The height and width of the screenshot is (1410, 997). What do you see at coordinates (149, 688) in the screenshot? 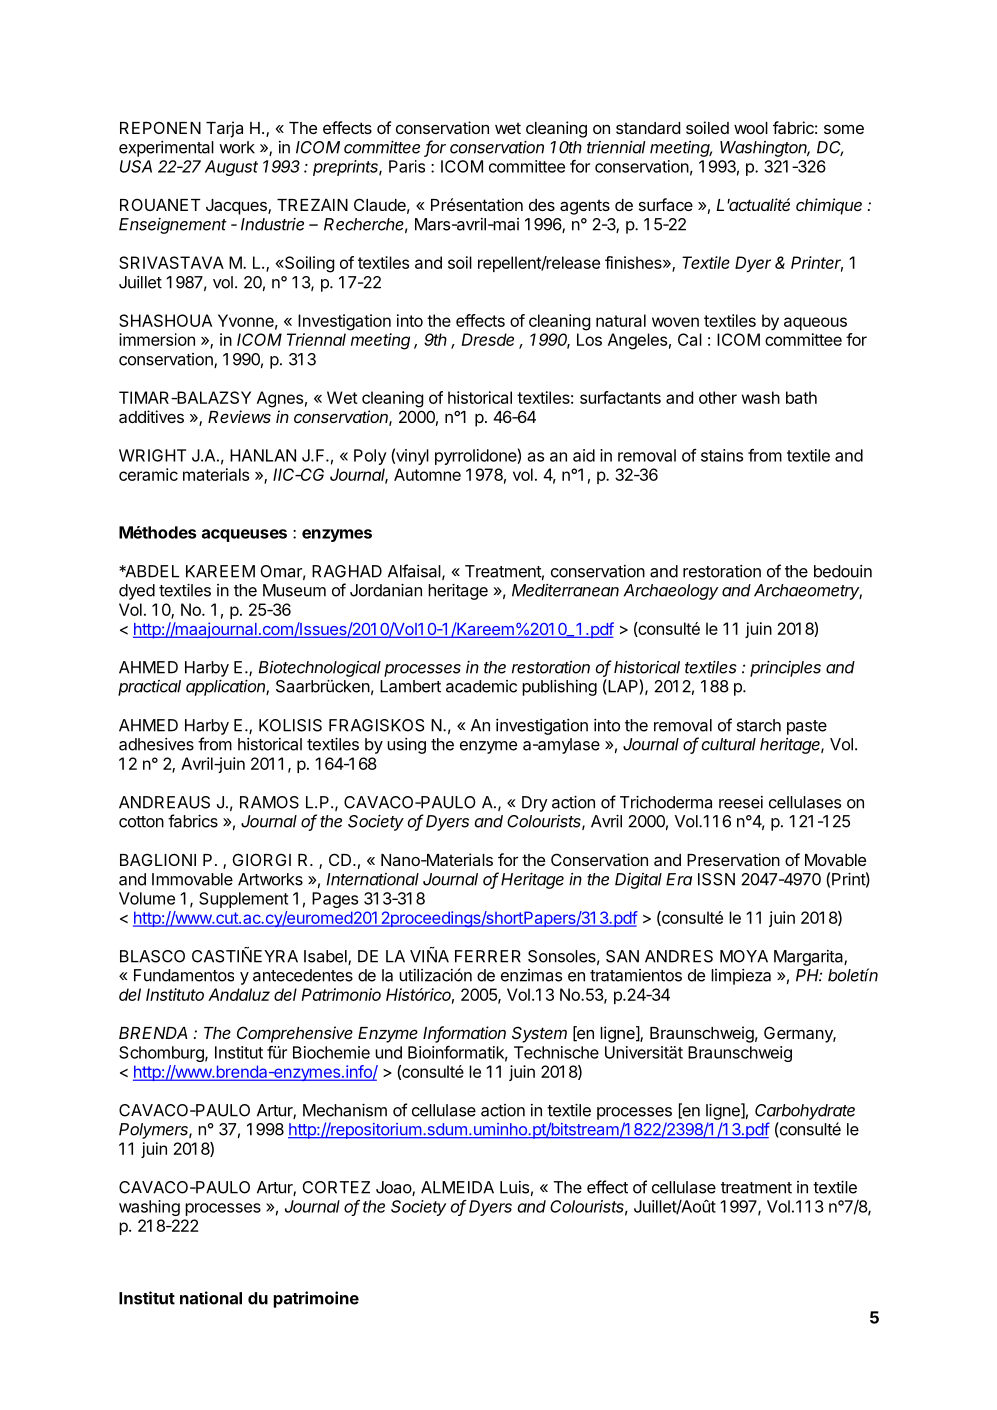
I see `practical` at bounding box center [149, 688].
